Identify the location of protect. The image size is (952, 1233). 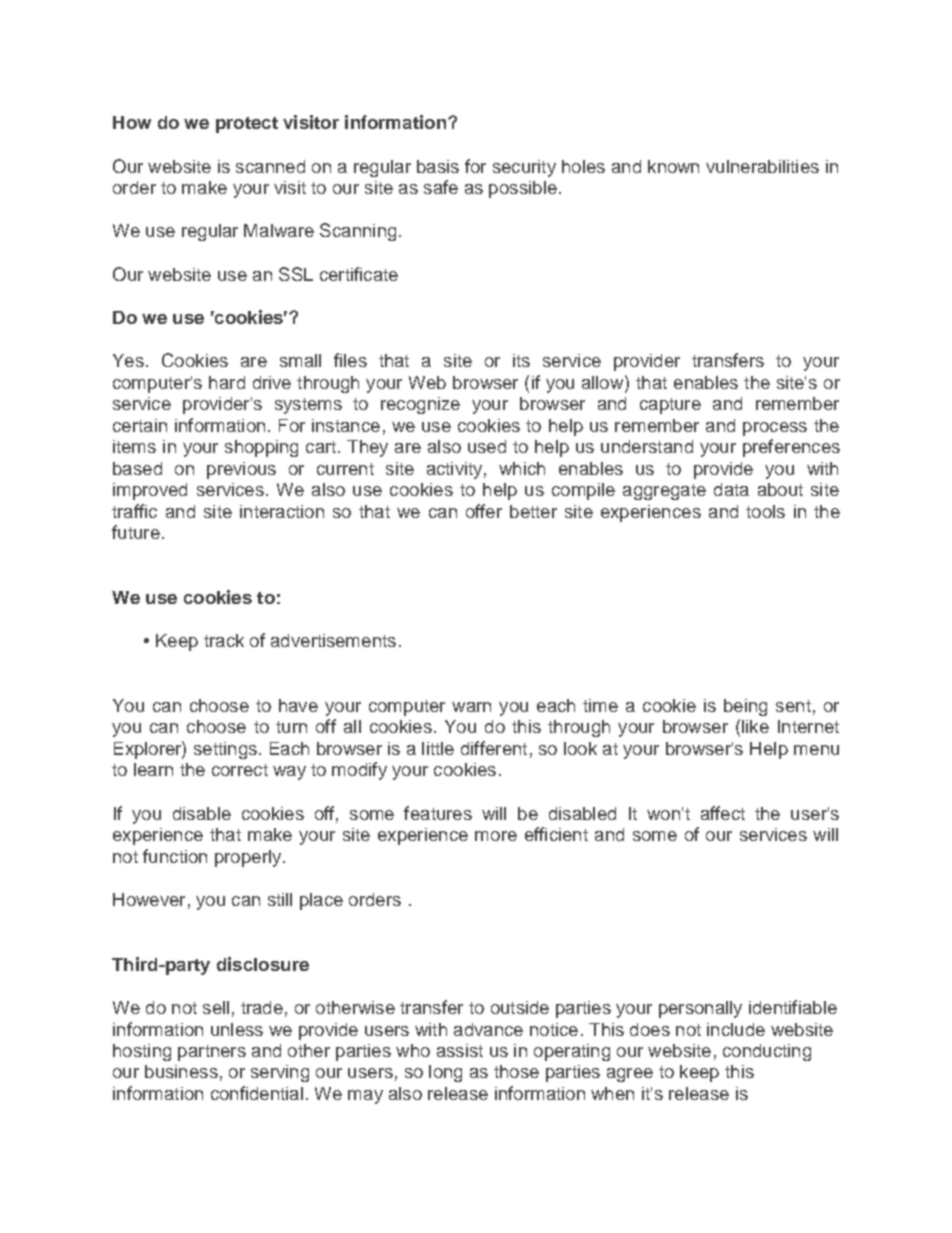
(247, 125).
